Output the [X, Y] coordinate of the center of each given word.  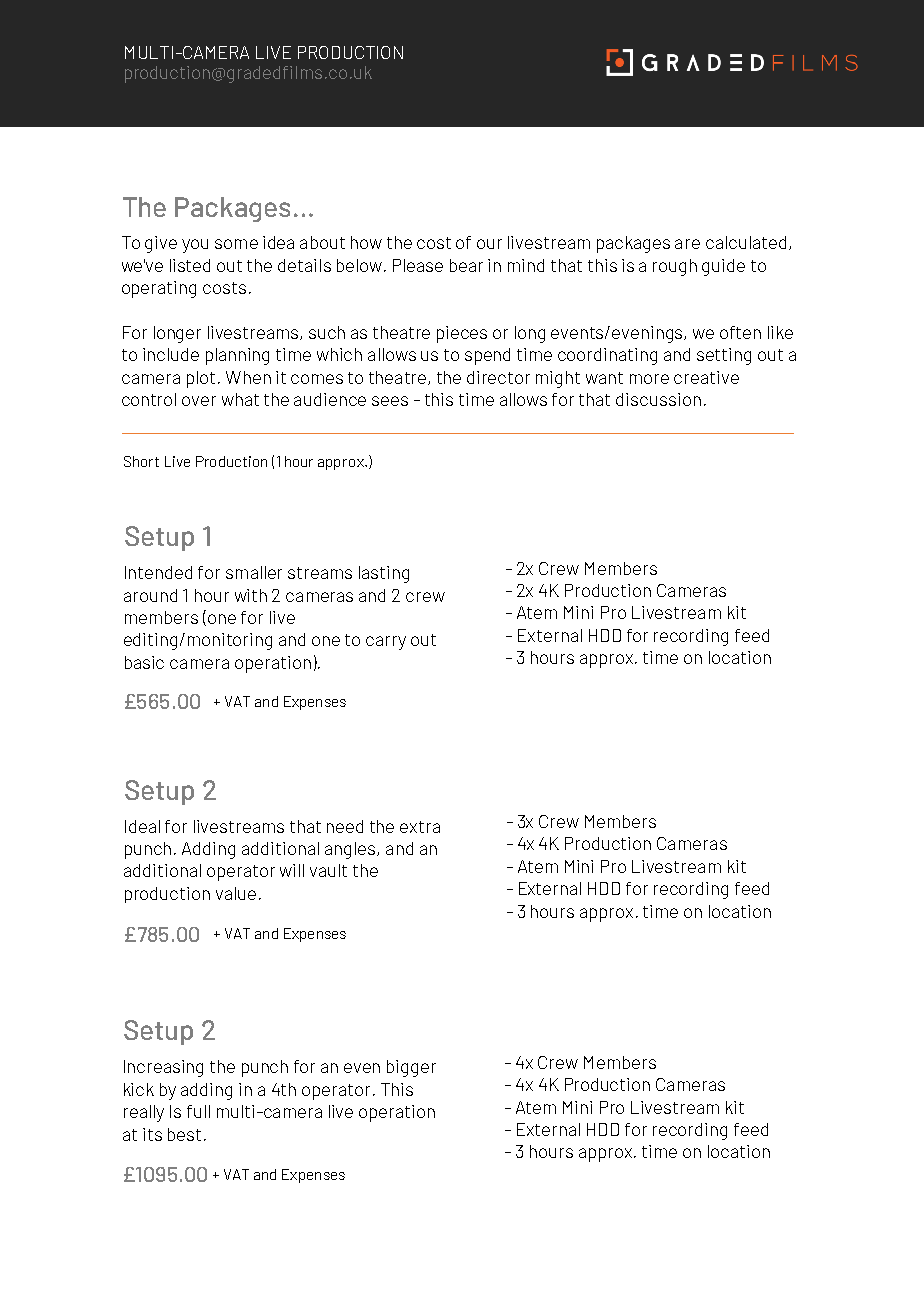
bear [466, 265]
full [198, 1111]
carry [386, 643]
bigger [411, 1068]
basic [144, 662]
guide [723, 267]
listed [190, 265]
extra [420, 827]
